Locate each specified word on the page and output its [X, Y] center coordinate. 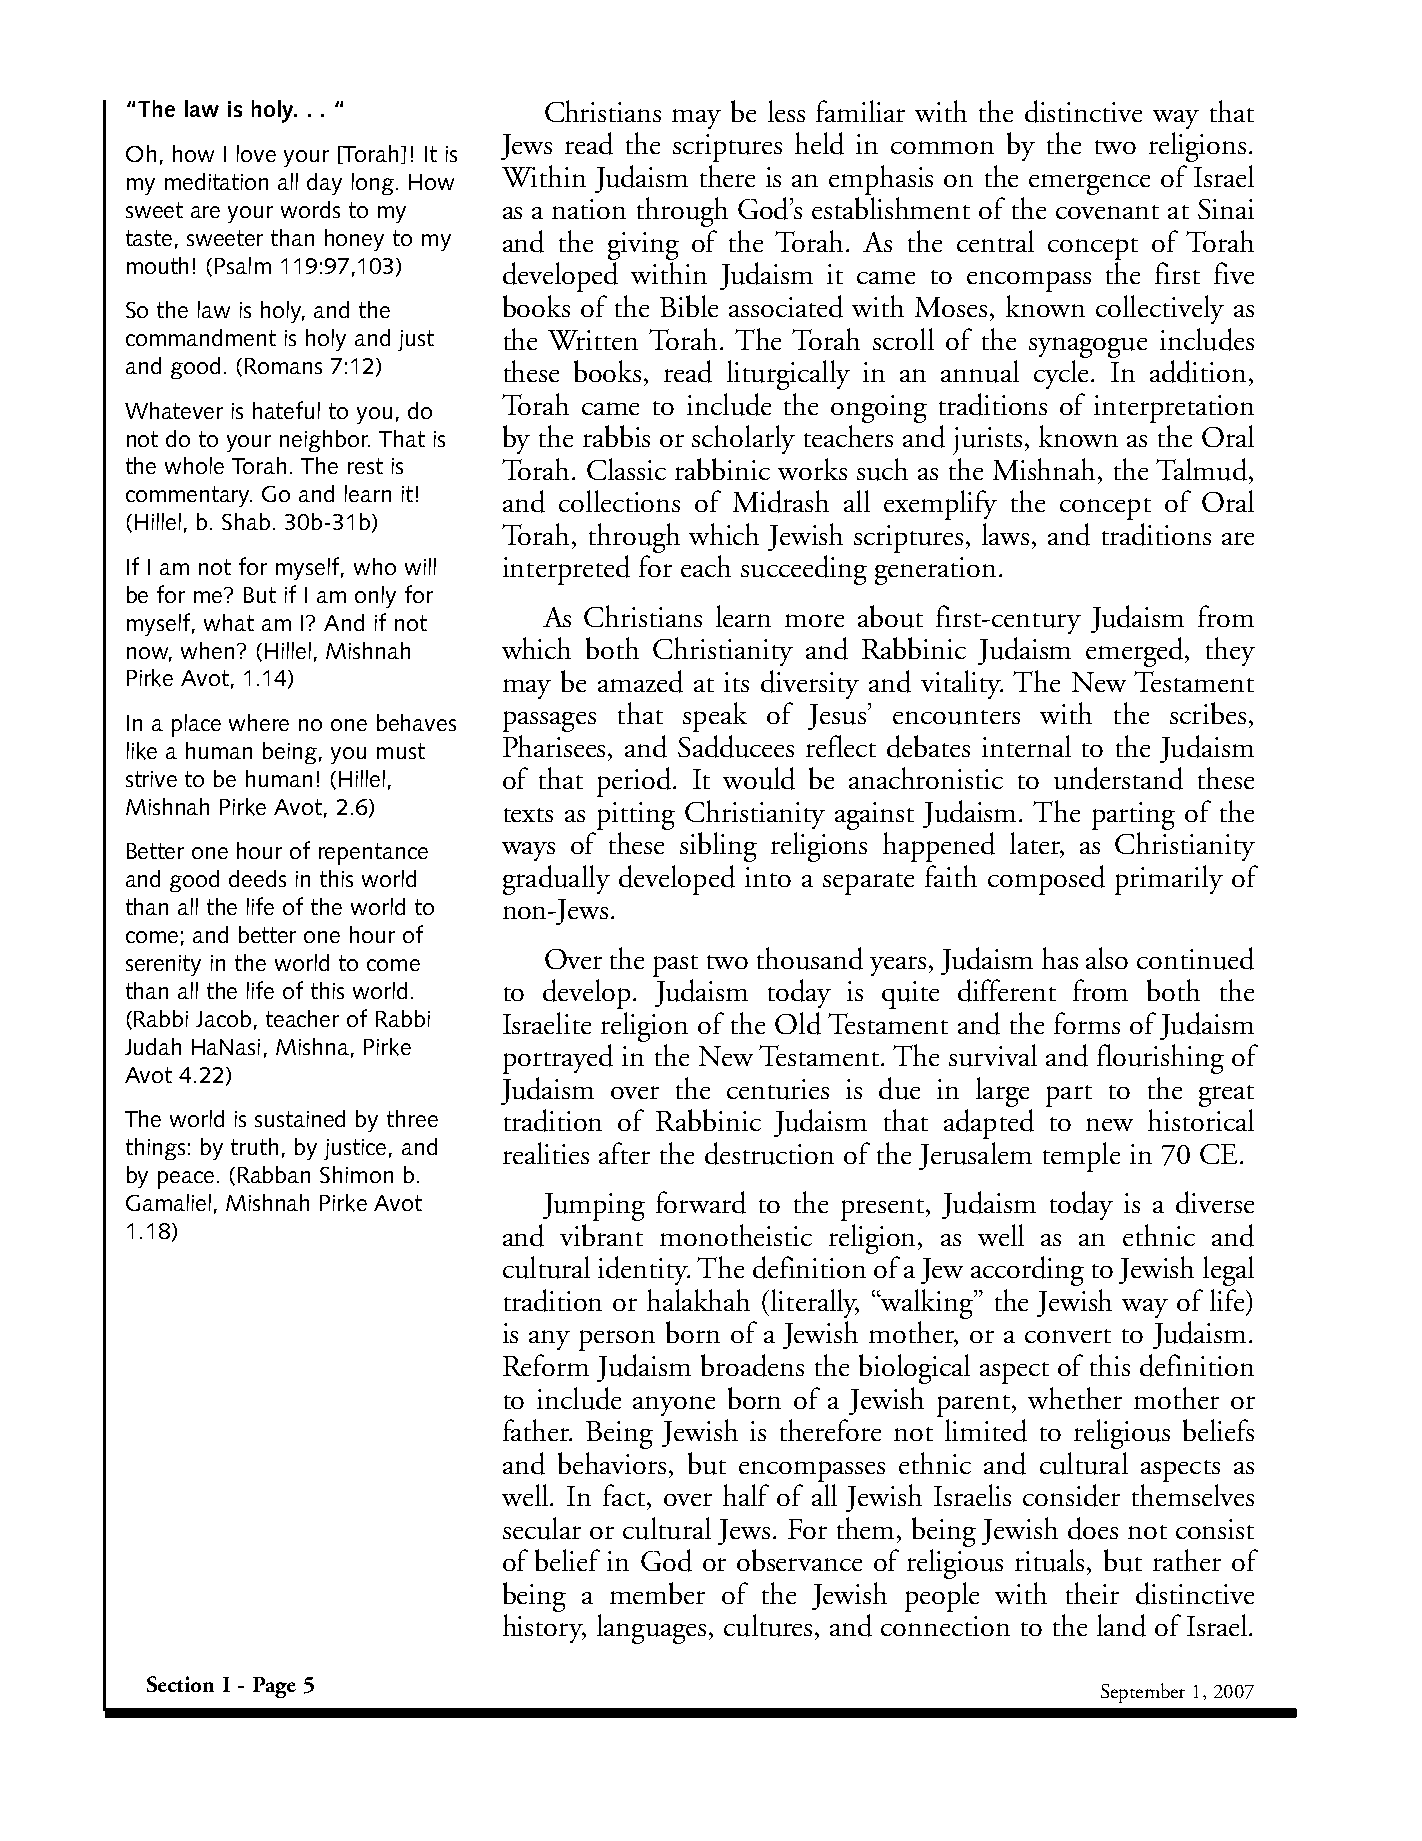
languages [651, 1629]
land [1121, 1625]
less [786, 111]
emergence [1089, 184]
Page [274, 1687]
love [256, 153]
